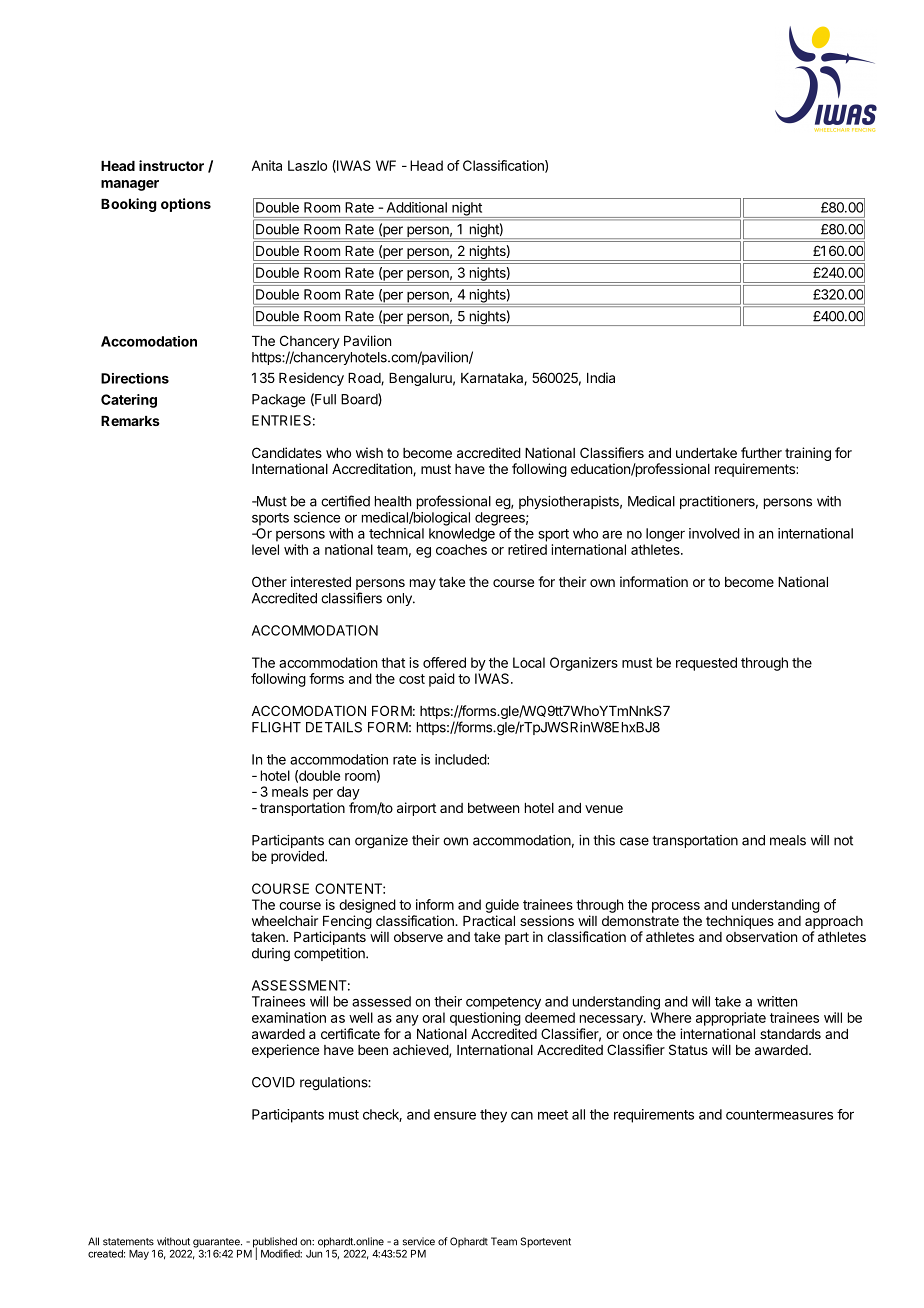 Image resolution: width=924 pixels, height=1308 pixels. I want to click on Candidates, so click(287, 452).
